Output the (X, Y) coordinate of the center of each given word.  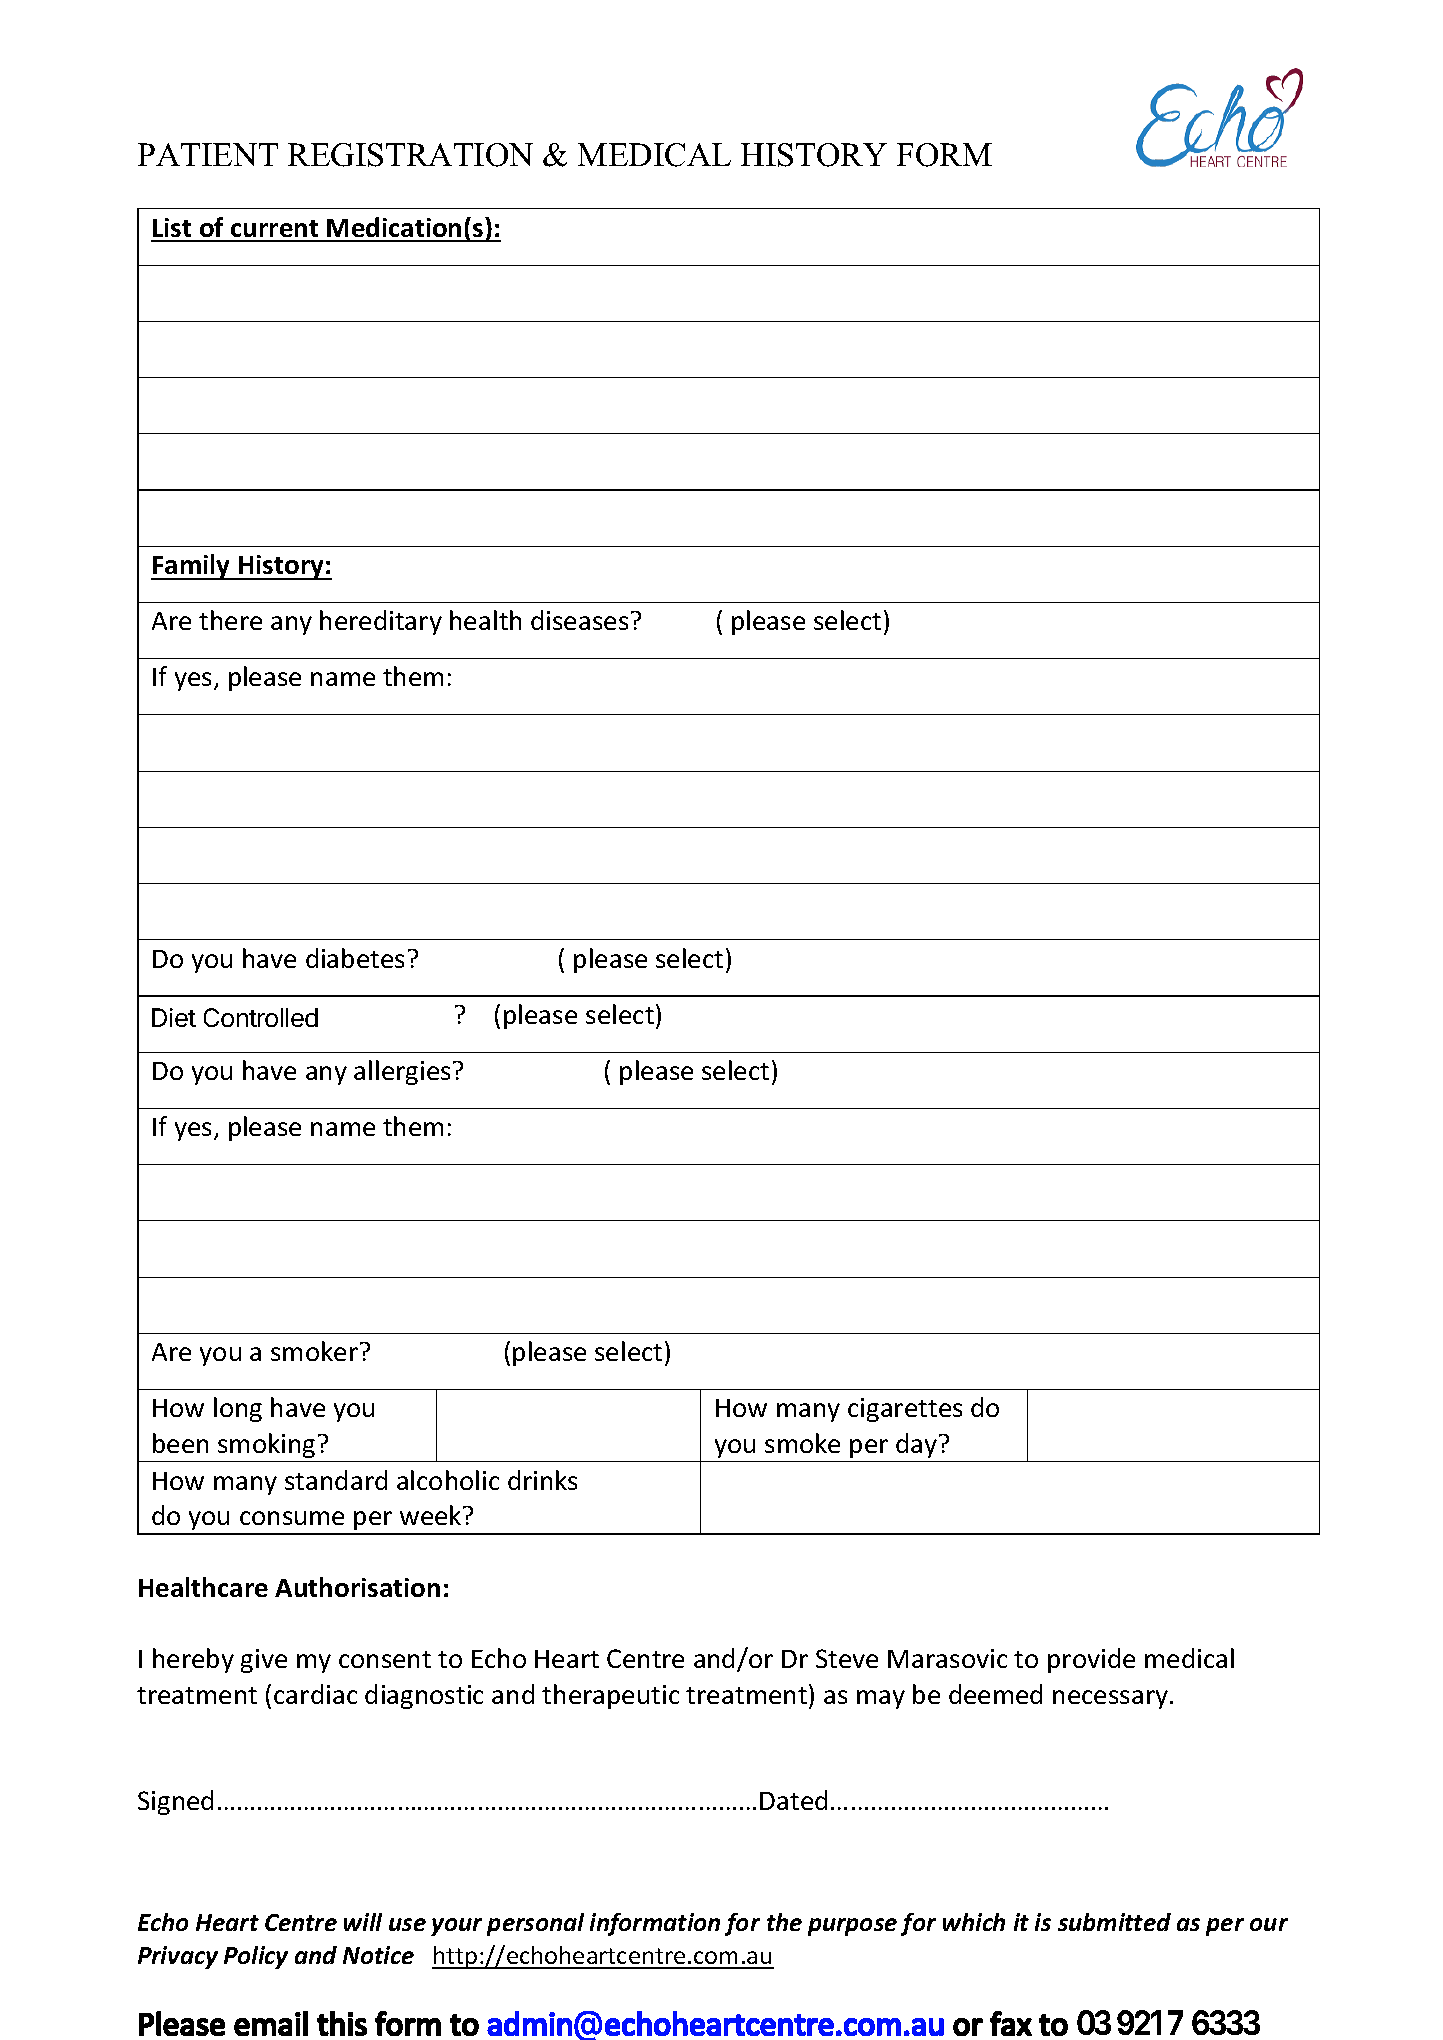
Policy (256, 1957)
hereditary (381, 622)
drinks (542, 1480)
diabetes (355, 958)
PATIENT (208, 154)
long (238, 1409)
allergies (402, 1072)
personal (535, 1924)
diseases (579, 620)
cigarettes (905, 1410)
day (918, 1445)
